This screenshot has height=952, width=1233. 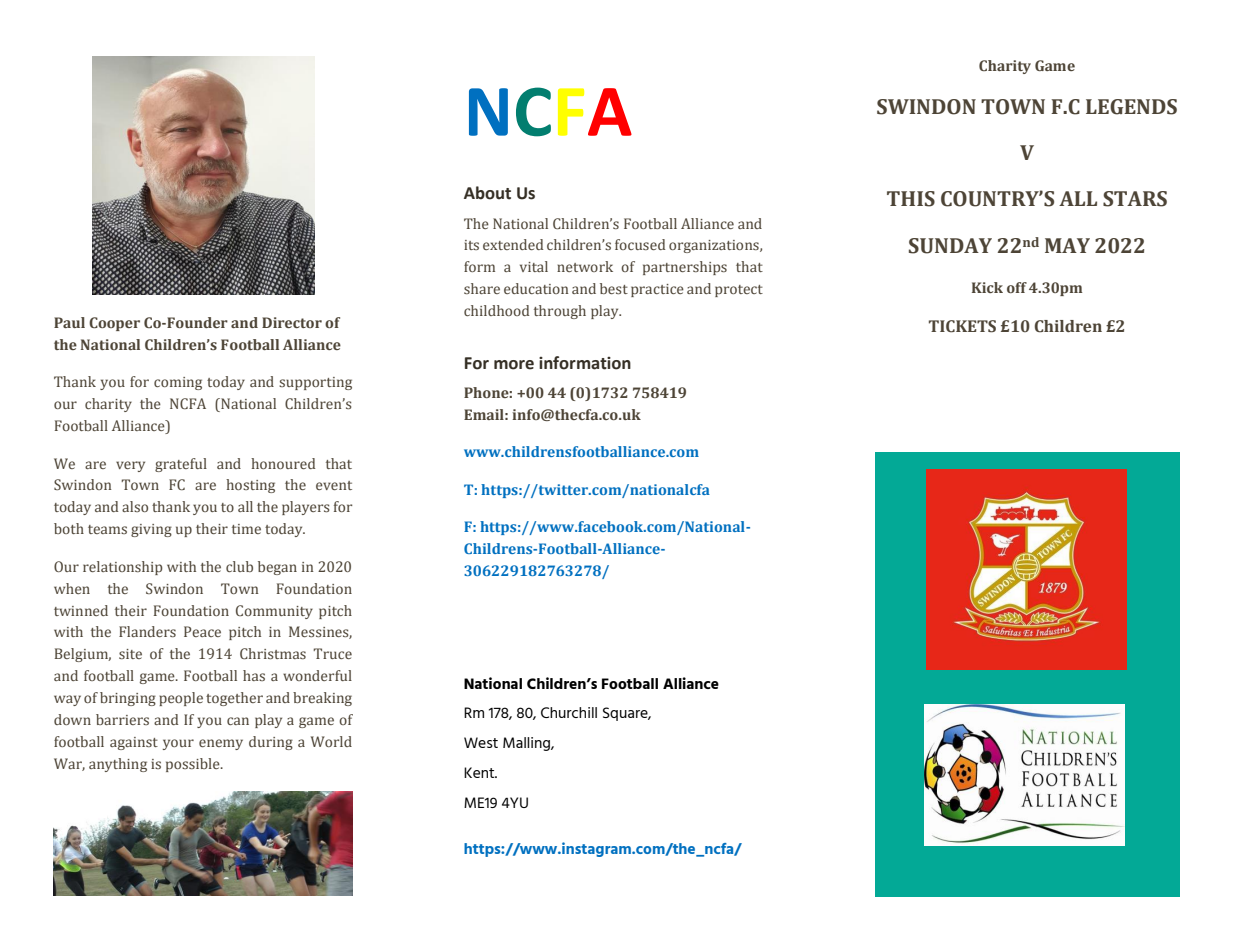 I want to click on Cooper, so click(x=114, y=324).
